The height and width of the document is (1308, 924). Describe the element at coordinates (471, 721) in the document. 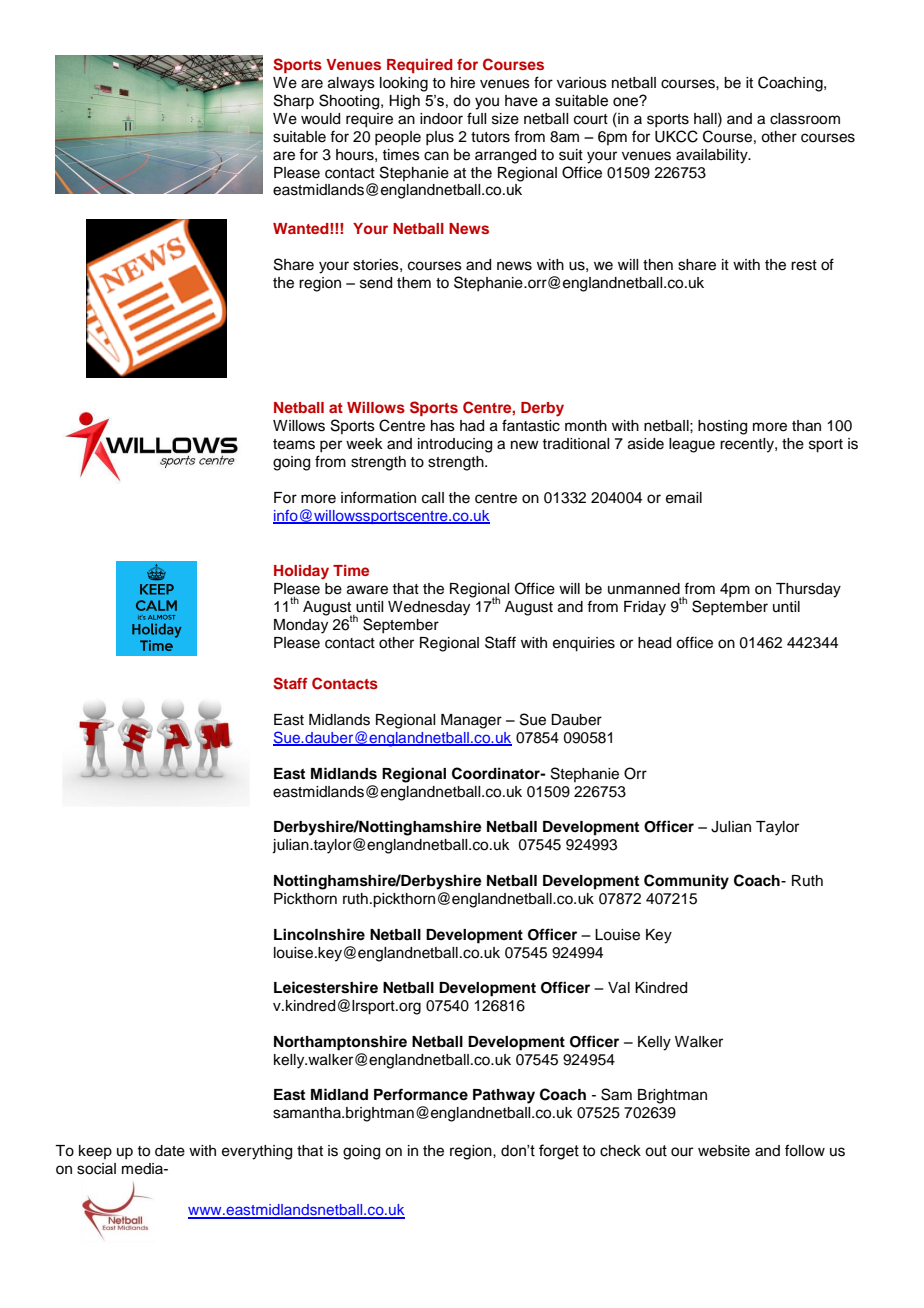

I see `Manager` at that location.
